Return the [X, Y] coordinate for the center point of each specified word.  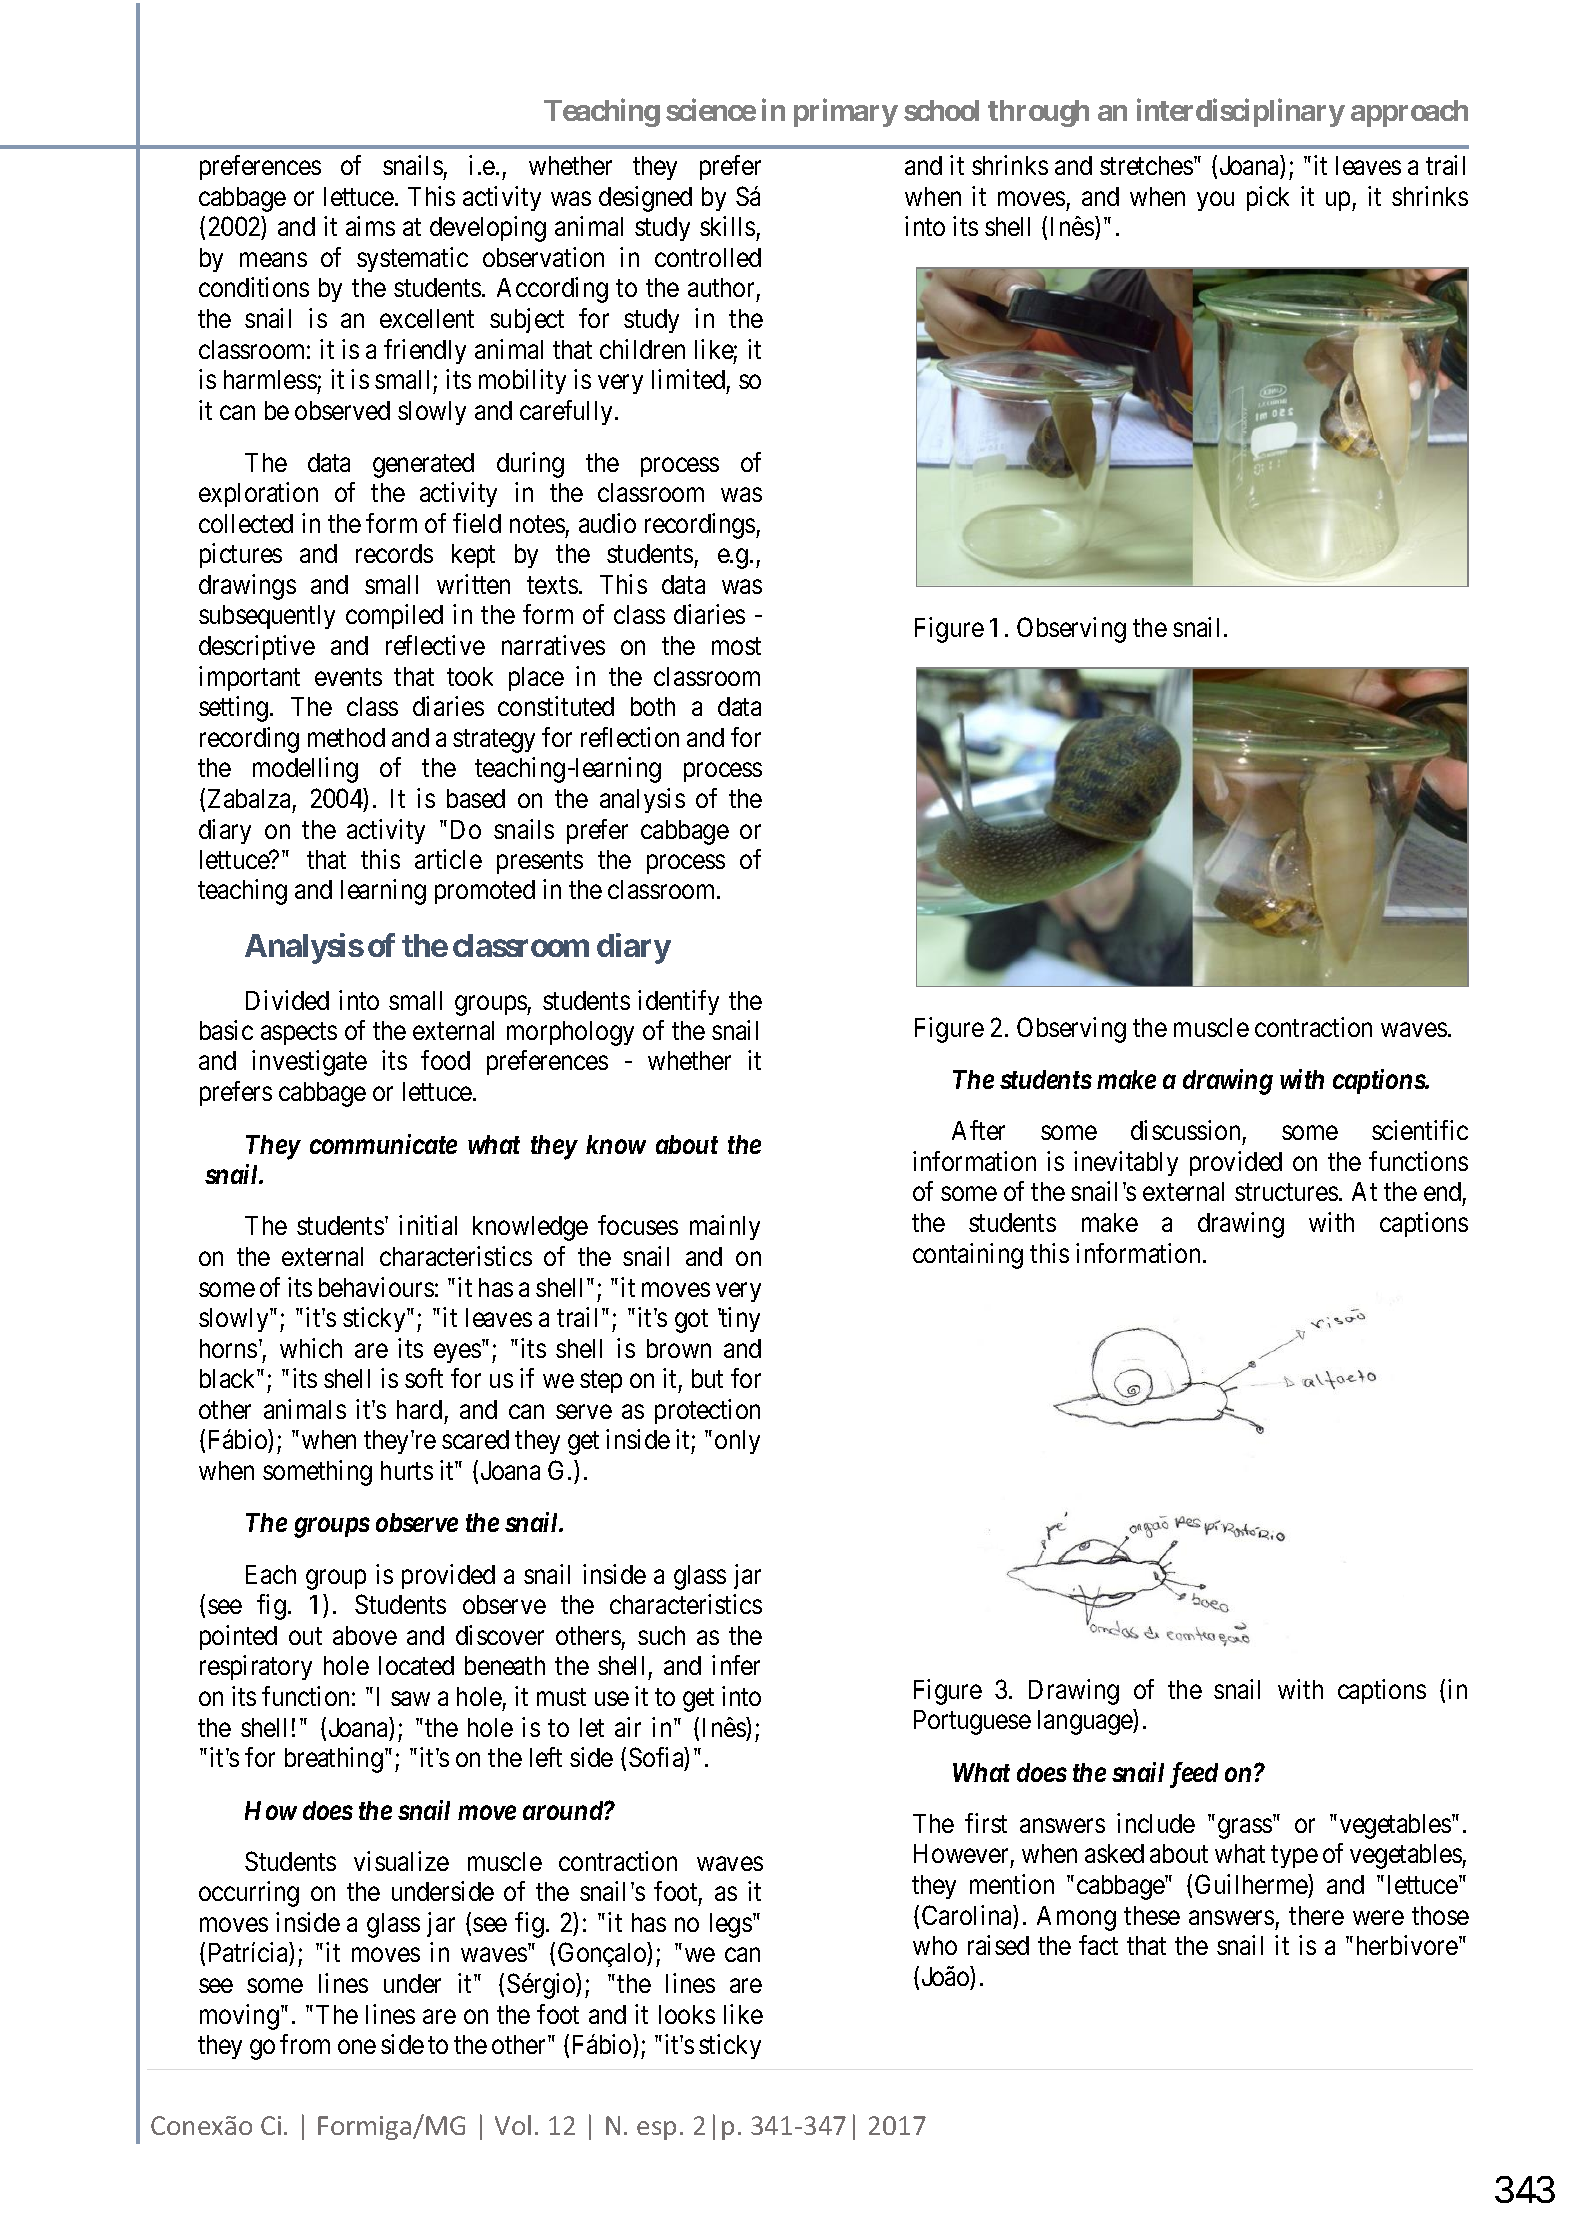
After [978, 1130]
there [1316, 1915]
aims [370, 226]
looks [687, 2014]
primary [846, 112]
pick [1268, 198]
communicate [383, 1144]
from [305, 2044]
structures [1286, 1192]
